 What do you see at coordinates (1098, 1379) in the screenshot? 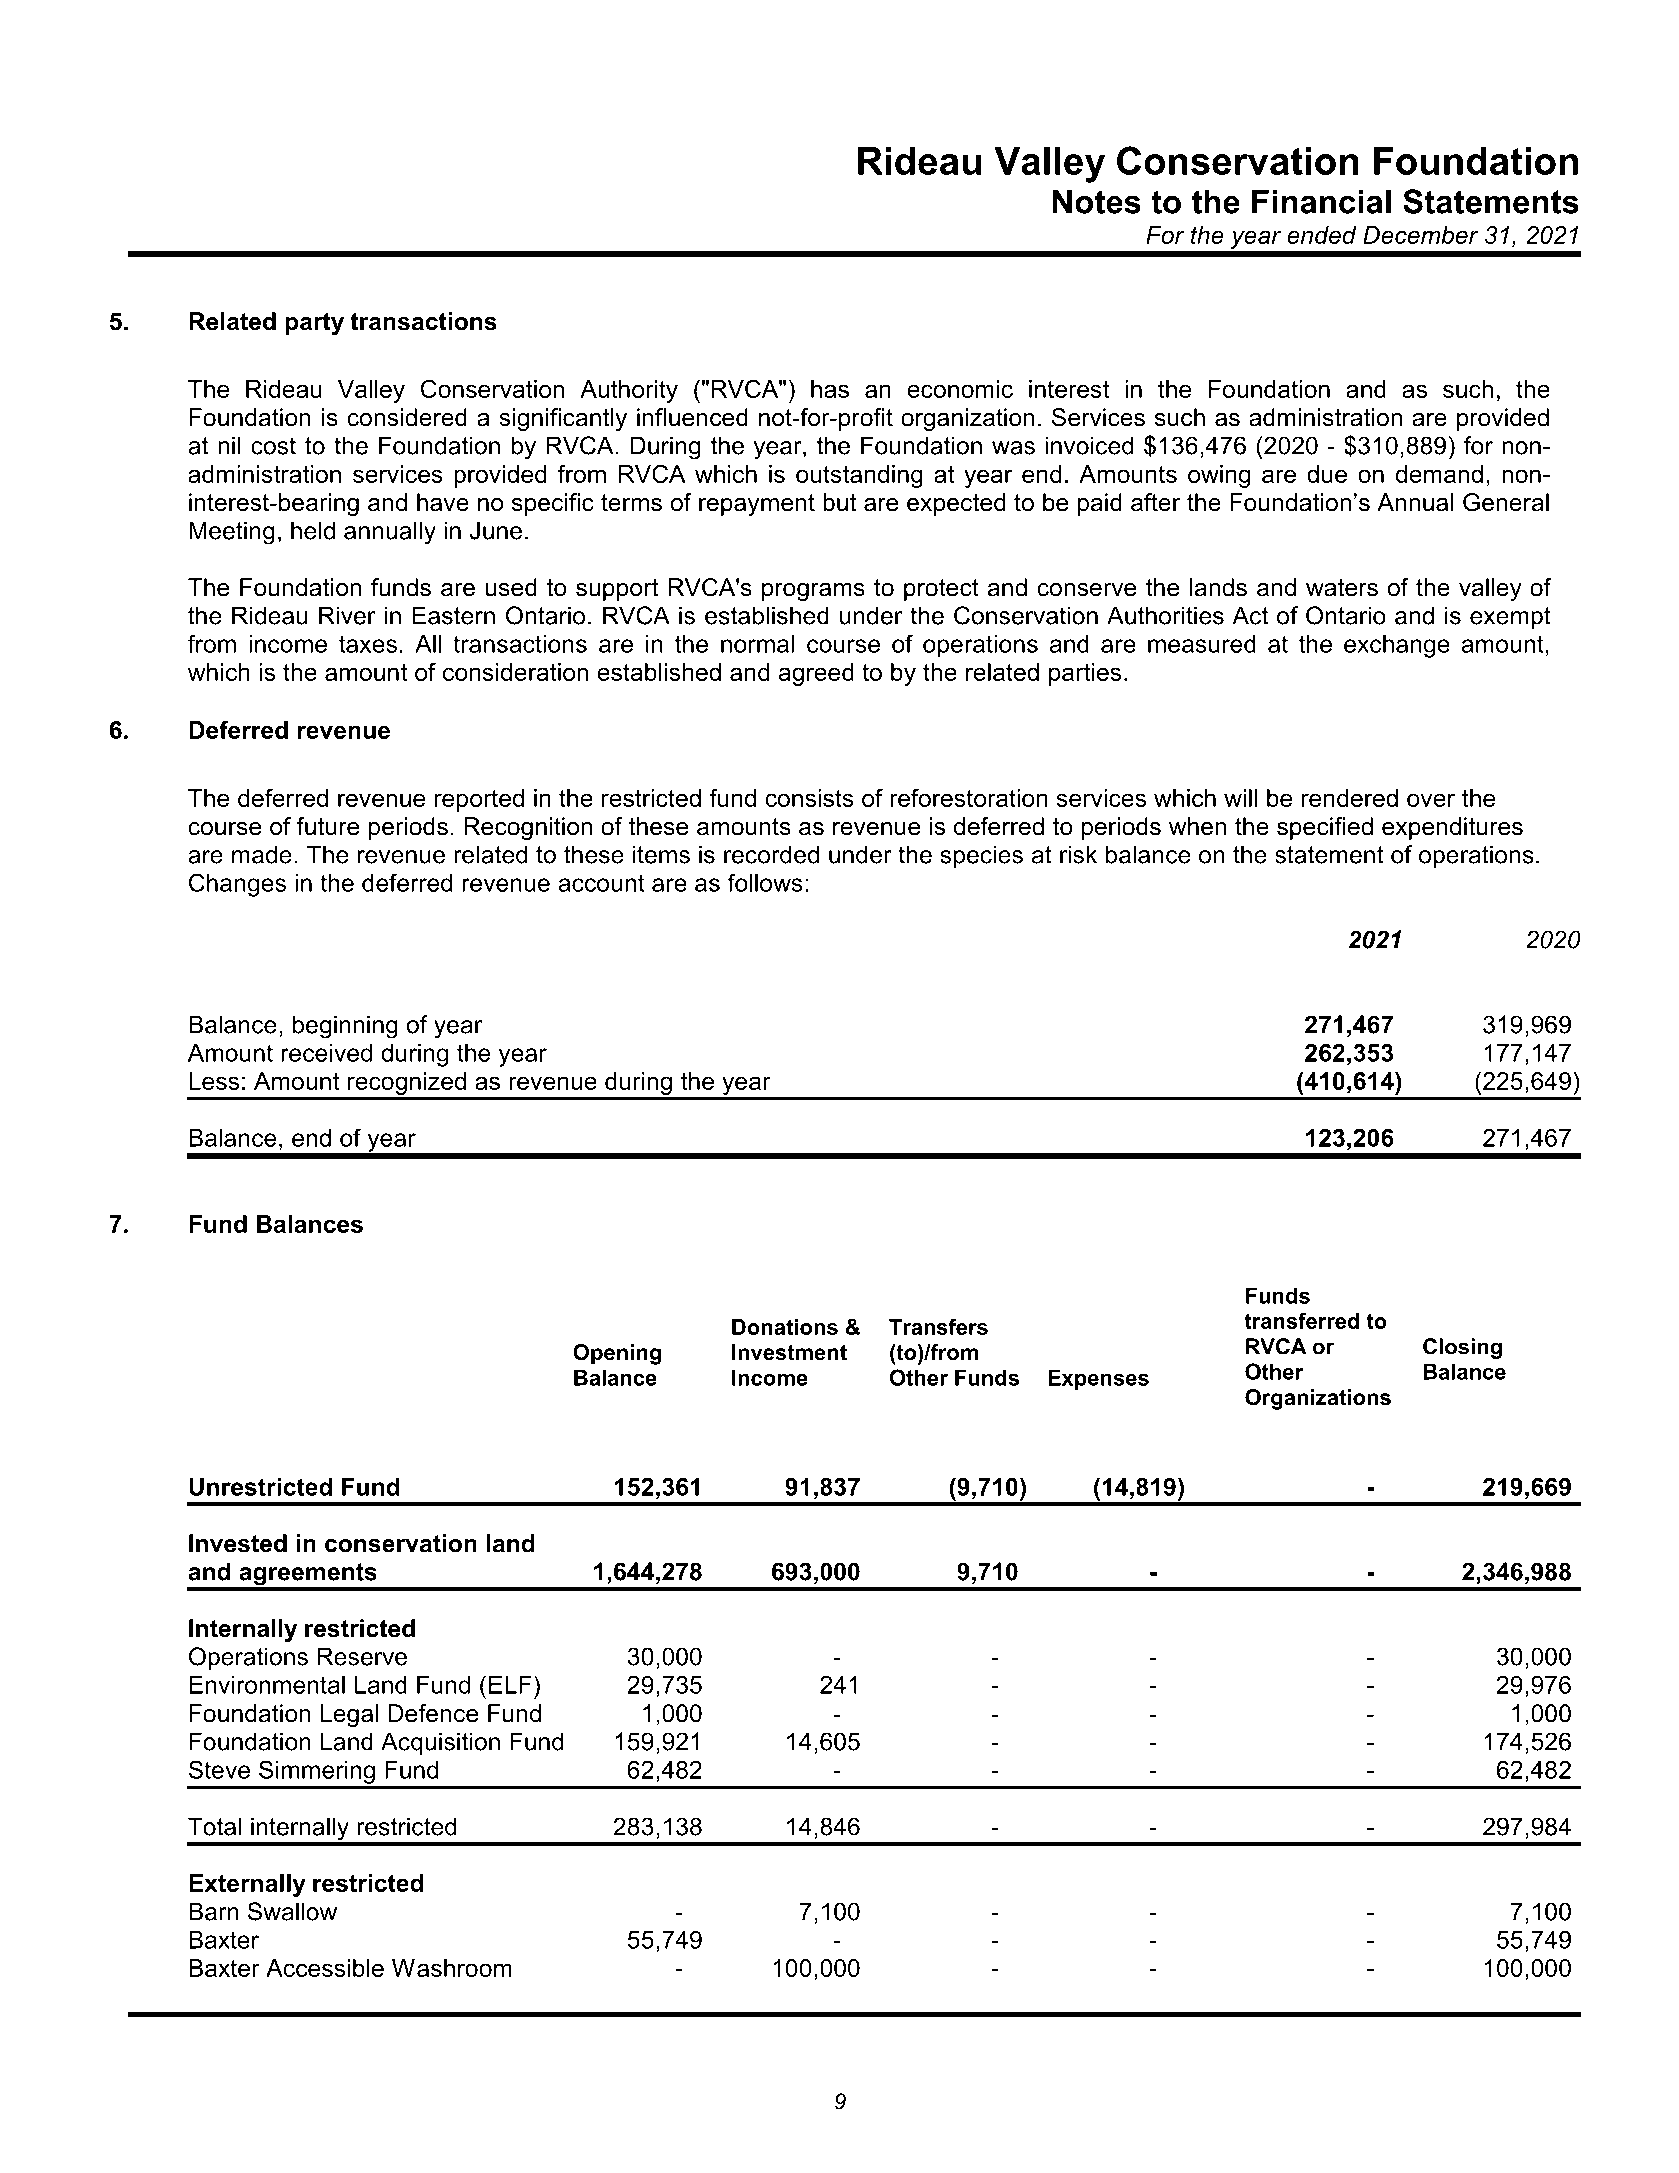
I see `Expenses` at bounding box center [1098, 1379].
